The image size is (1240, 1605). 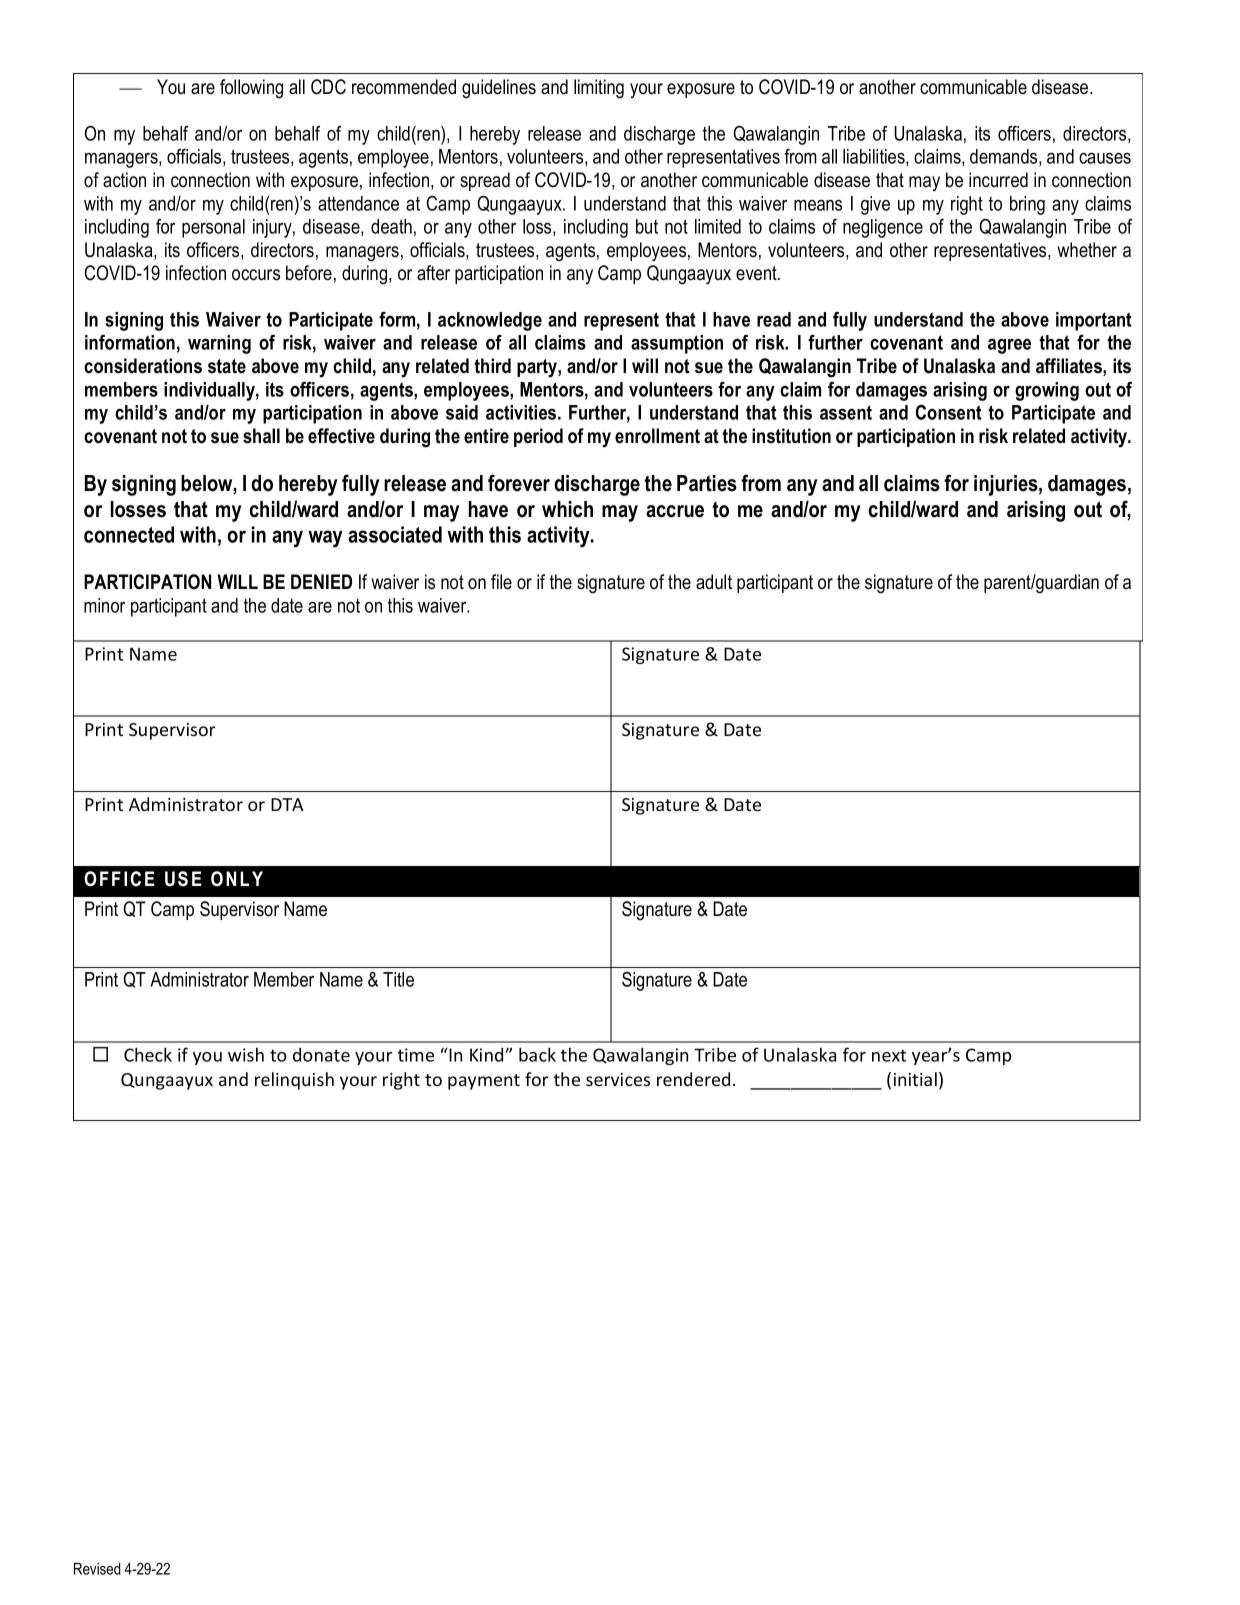 What do you see at coordinates (693, 1079) in the screenshot?
I see `rendered` at bounding box center [693, 1079].
